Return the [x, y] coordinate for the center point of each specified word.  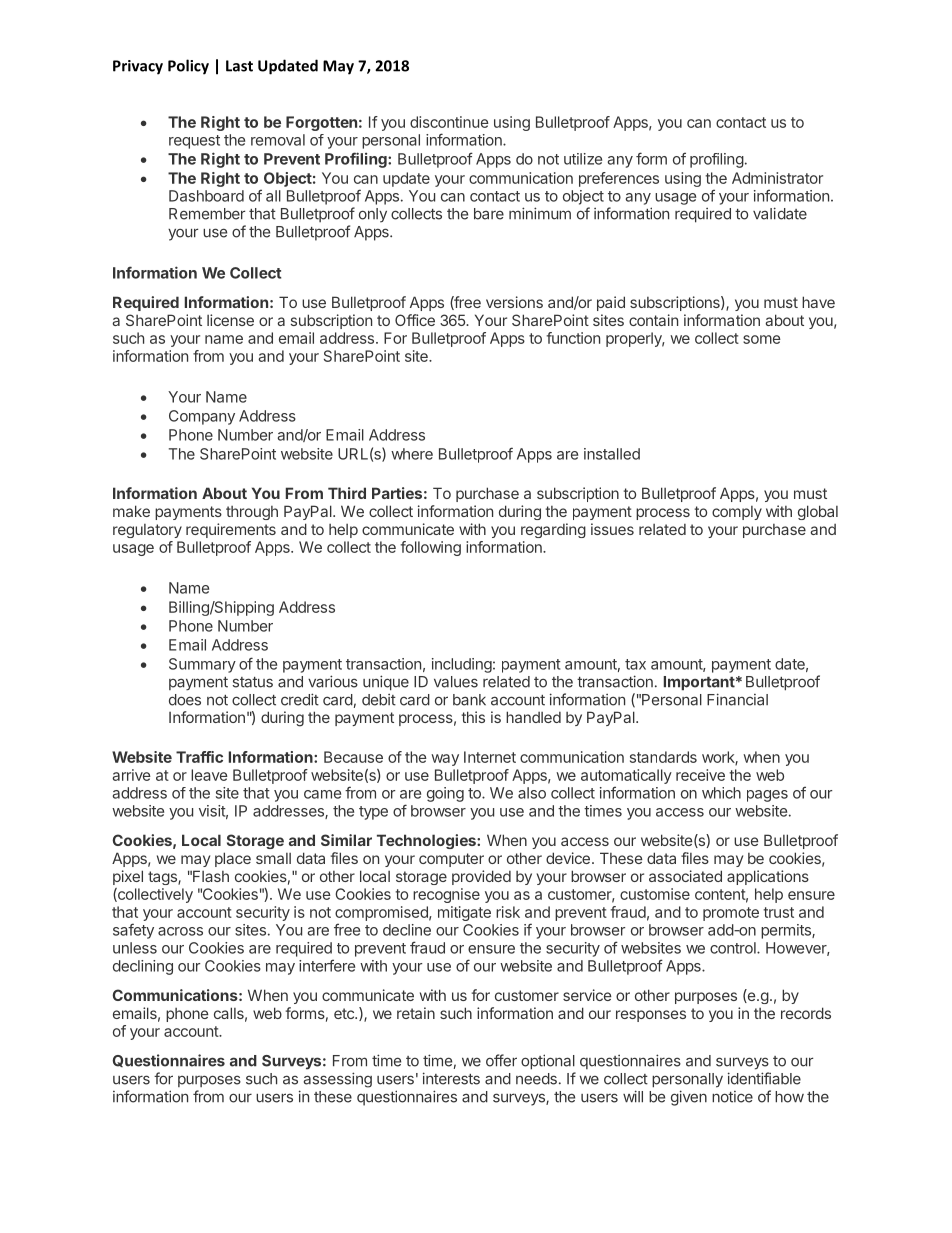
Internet [490, 757]
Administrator [777, 178]
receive [700, 775]
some [762, 339]
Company [202, 417]
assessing [338, 1080]
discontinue [449, 122]
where [412, 454]
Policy [188, 67]
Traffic [199, 757]
